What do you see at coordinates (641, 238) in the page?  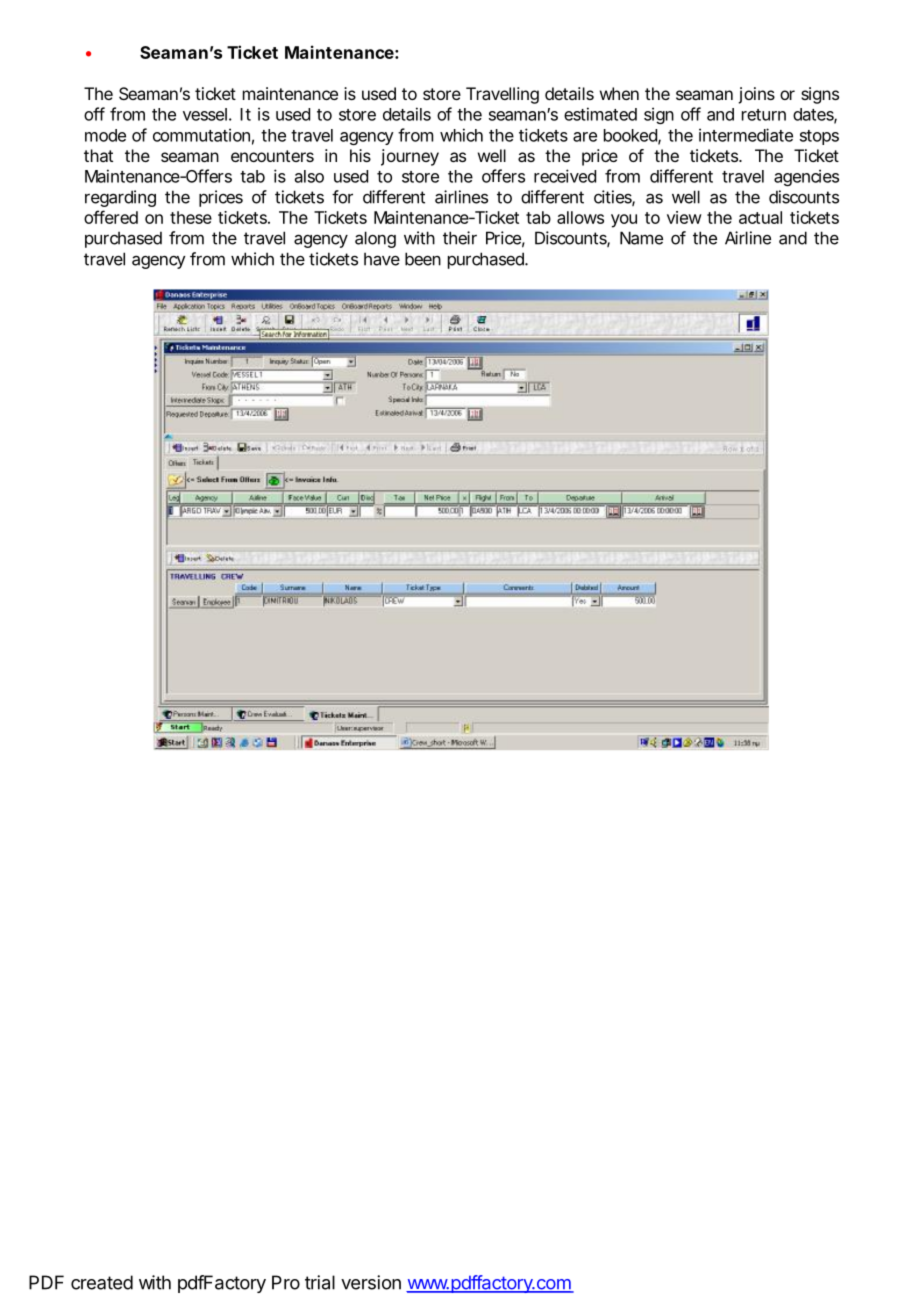 I see `Name` at bounding box center [641, 238].
